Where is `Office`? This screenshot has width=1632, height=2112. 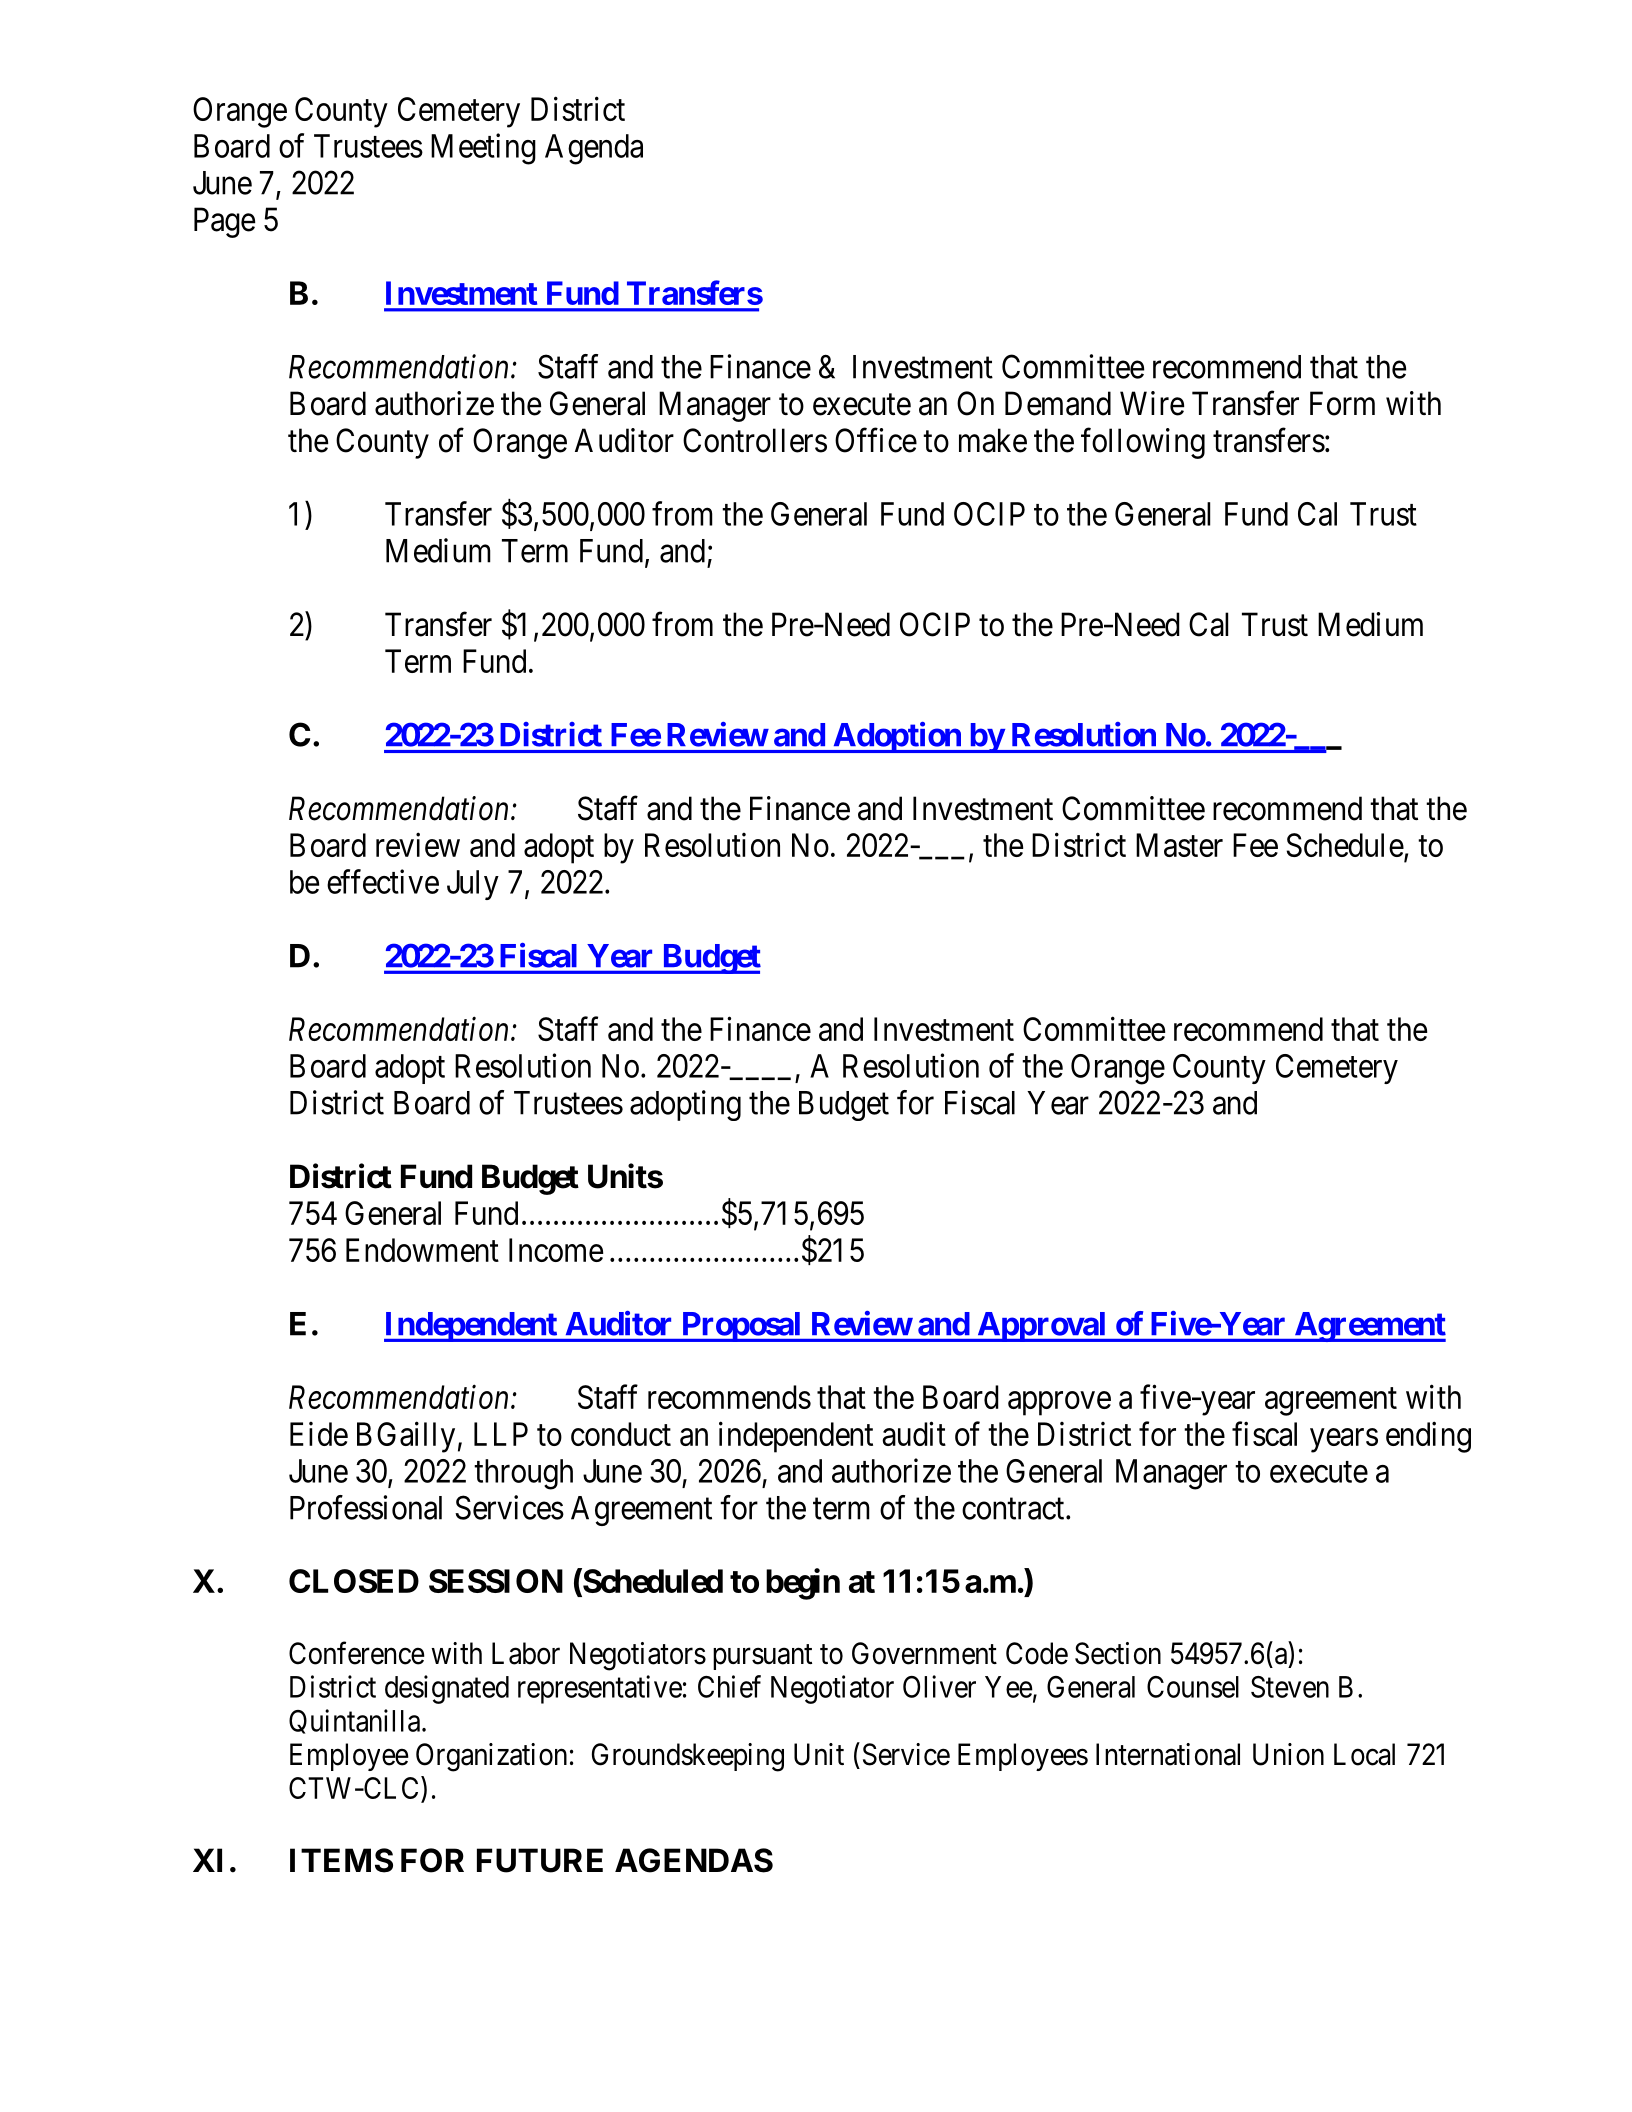
Office is located at coordinates (876, 440).
